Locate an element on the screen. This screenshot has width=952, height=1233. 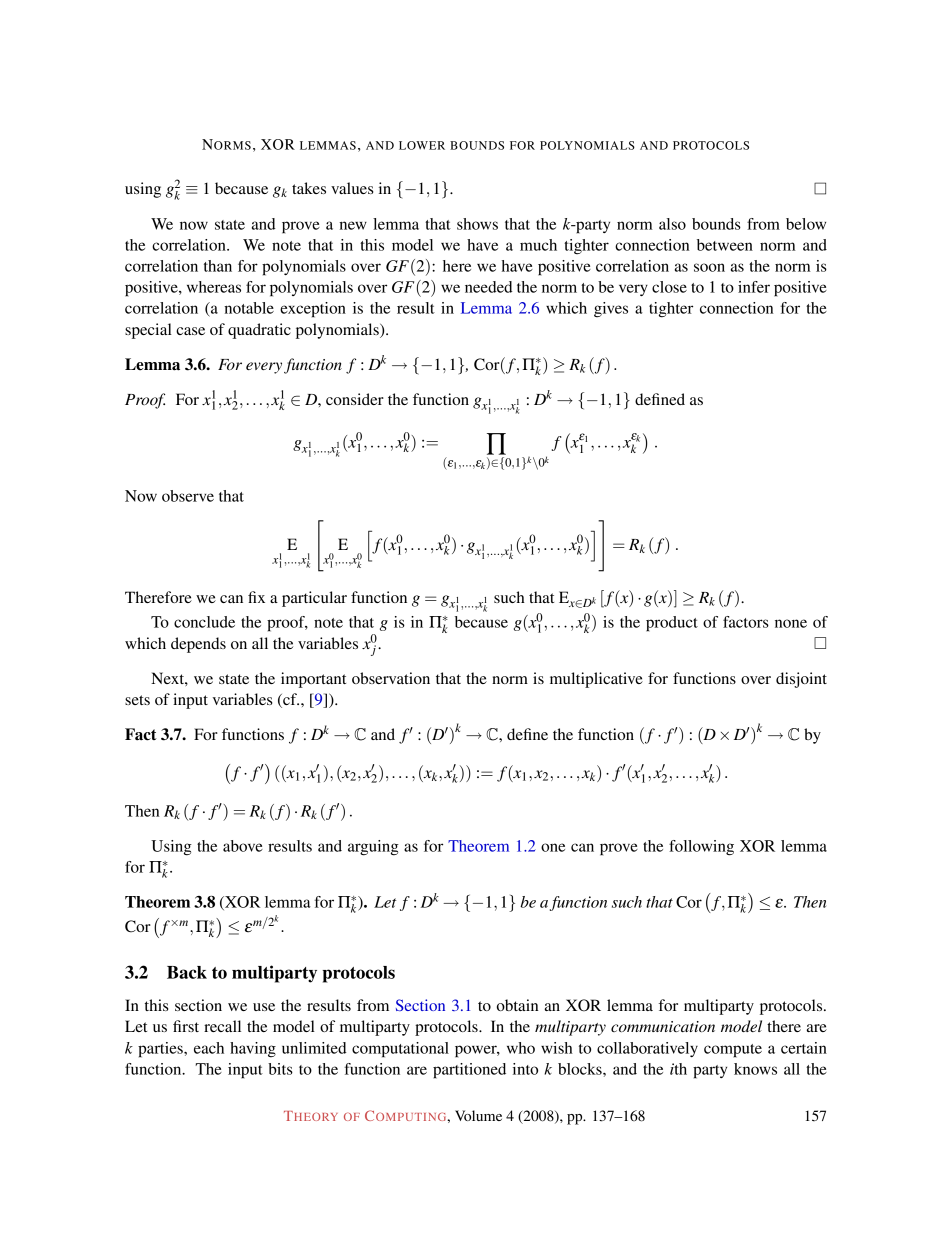
each is located at coordinates (209, 1048).
